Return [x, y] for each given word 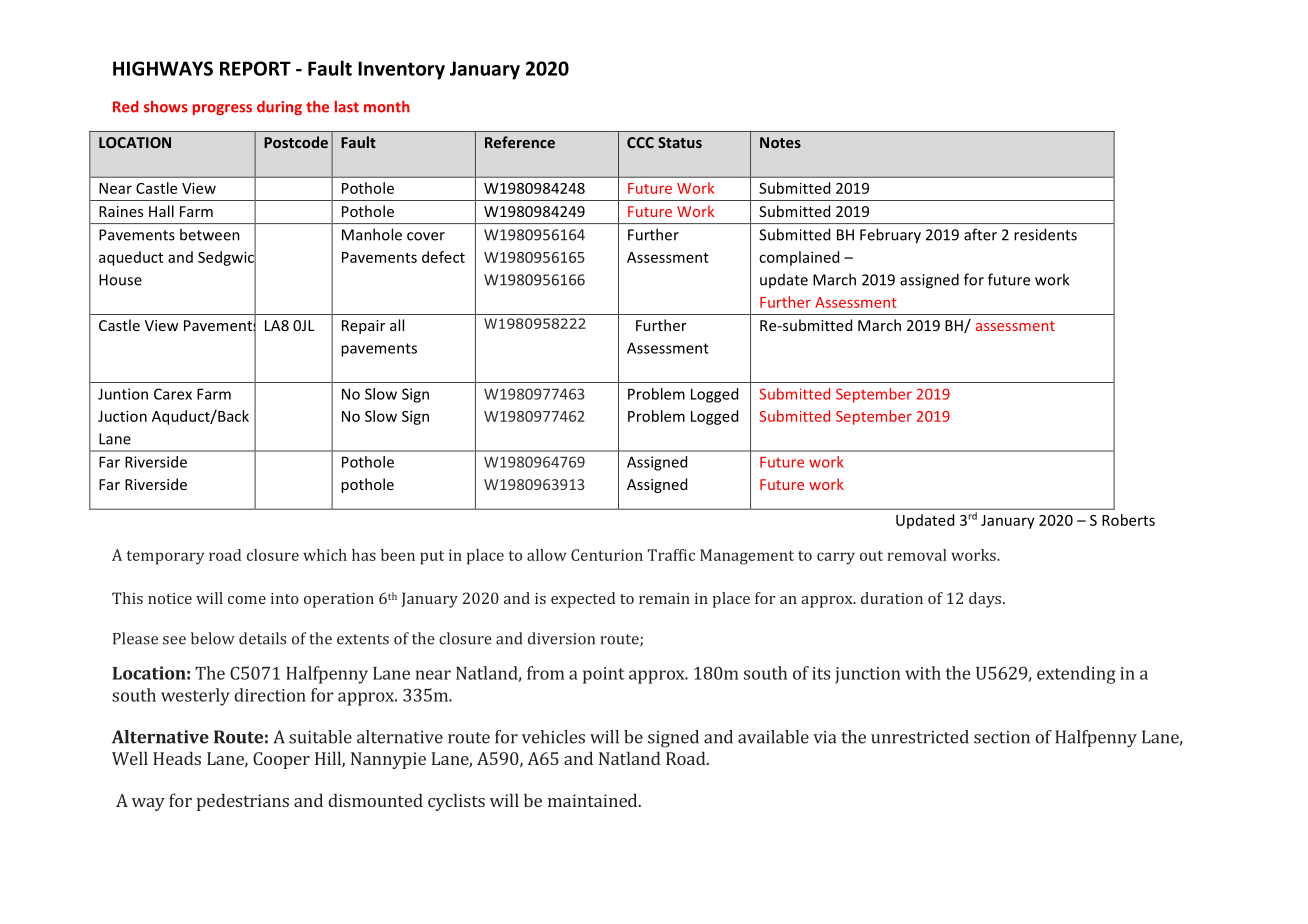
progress [222, 109]
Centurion [607, 555]
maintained [594, 800]
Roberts [1128, 520]
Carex [173, 394]
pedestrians [243, 802]
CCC [640, 142]
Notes [780, 142]
